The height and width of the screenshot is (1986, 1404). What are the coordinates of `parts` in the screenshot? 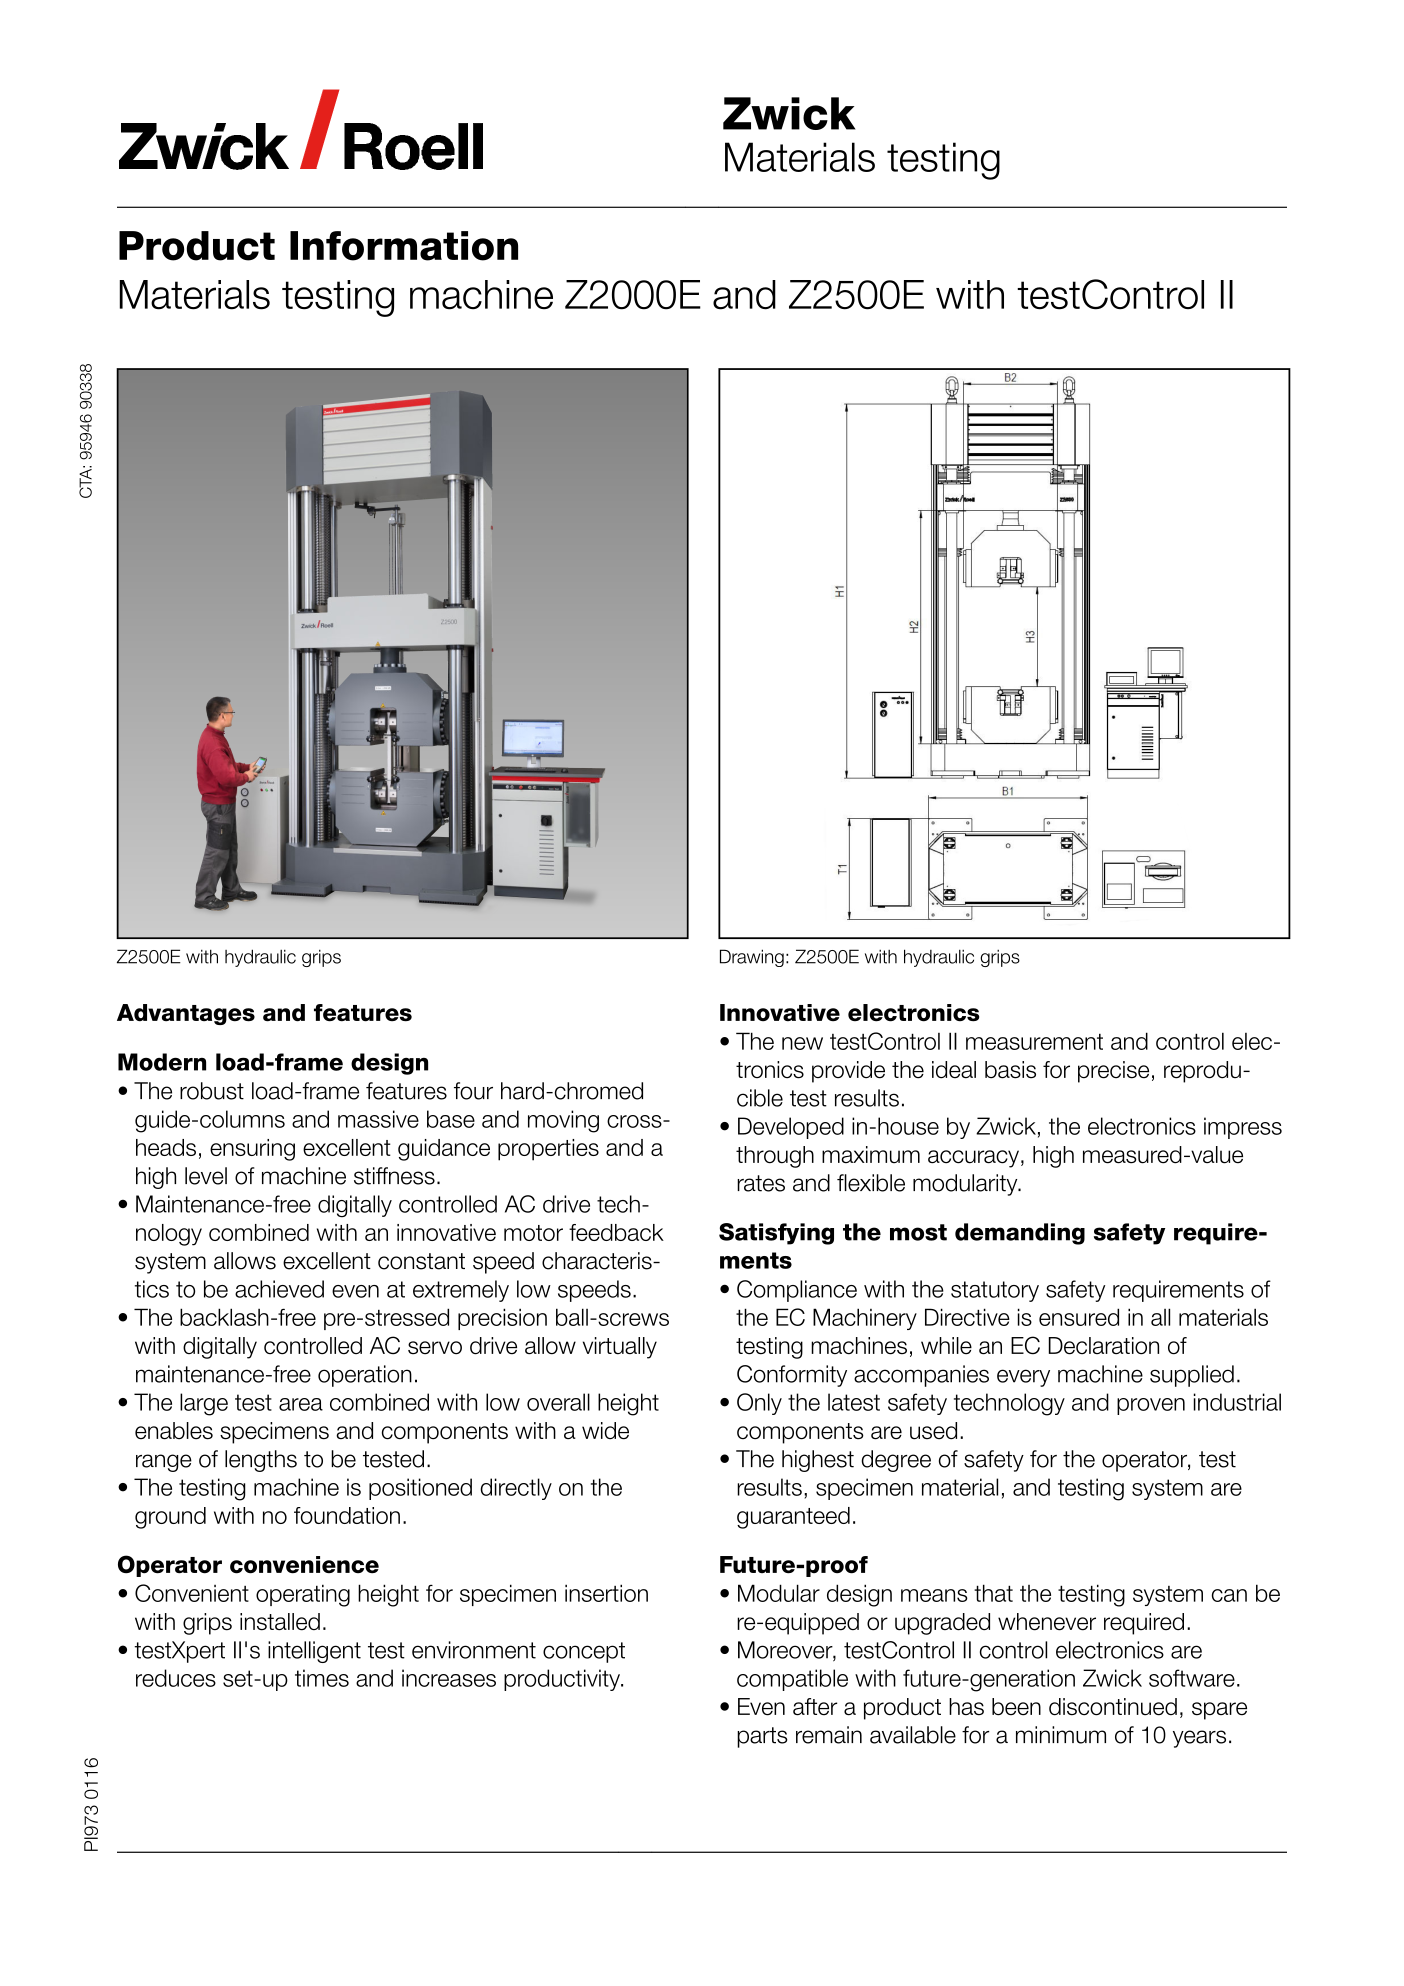 It's located at (762, 1737).
